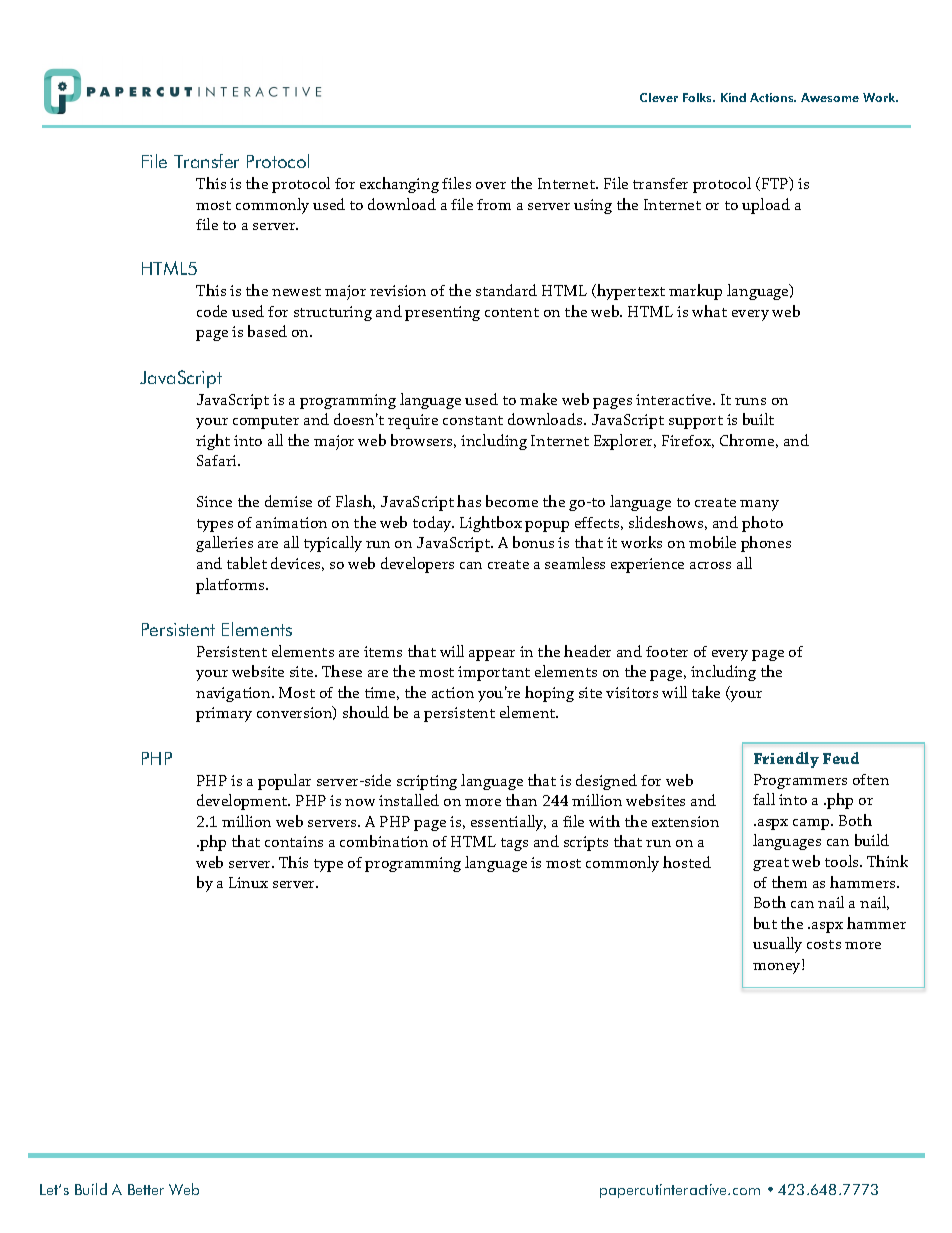  What do you see at coordinates (399, 185) in the screenshot?
I see `exchanging` at bounding box center [399, 185].
